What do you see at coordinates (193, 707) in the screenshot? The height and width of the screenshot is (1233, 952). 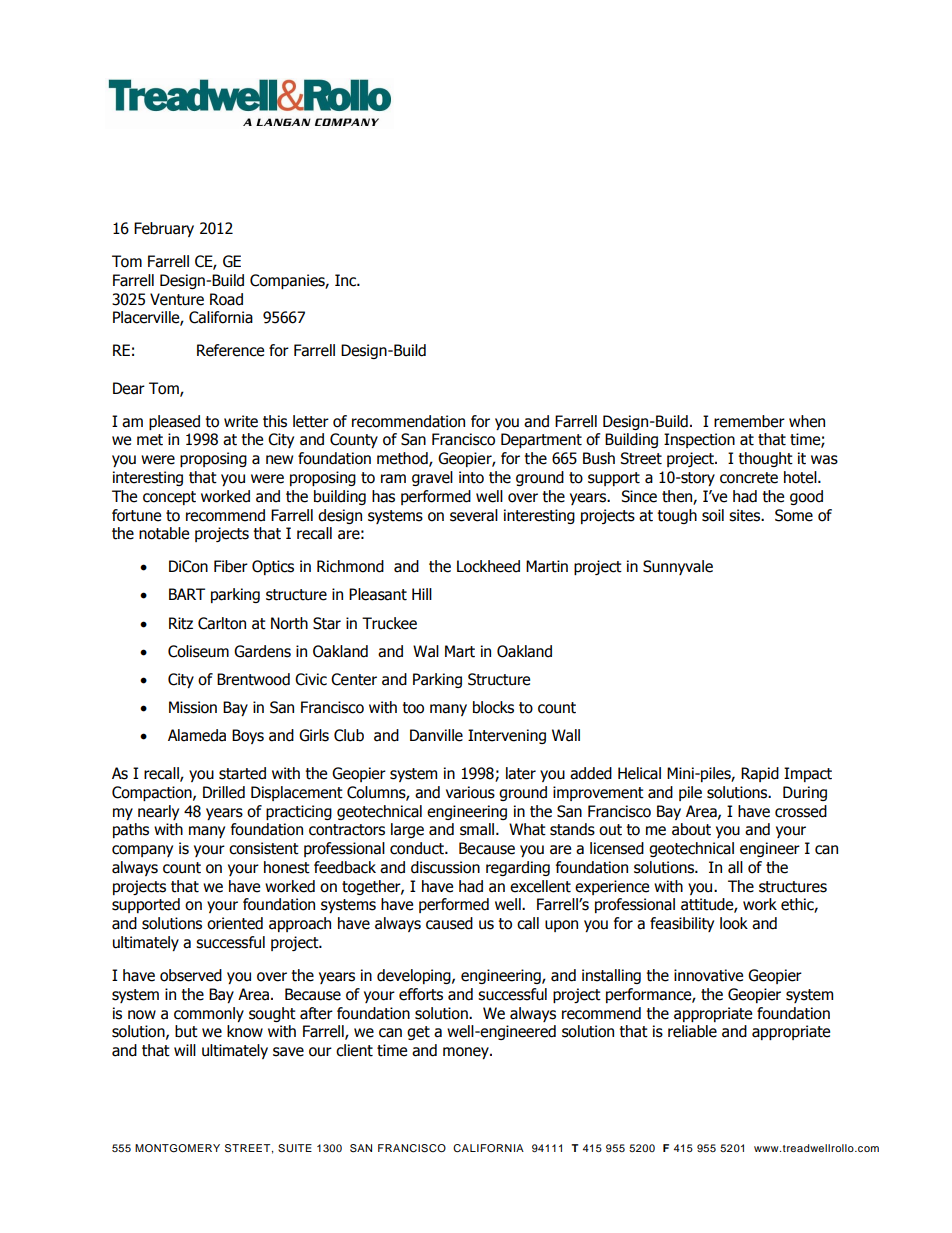 I see `Mission` at bounding box center [193, 707].
